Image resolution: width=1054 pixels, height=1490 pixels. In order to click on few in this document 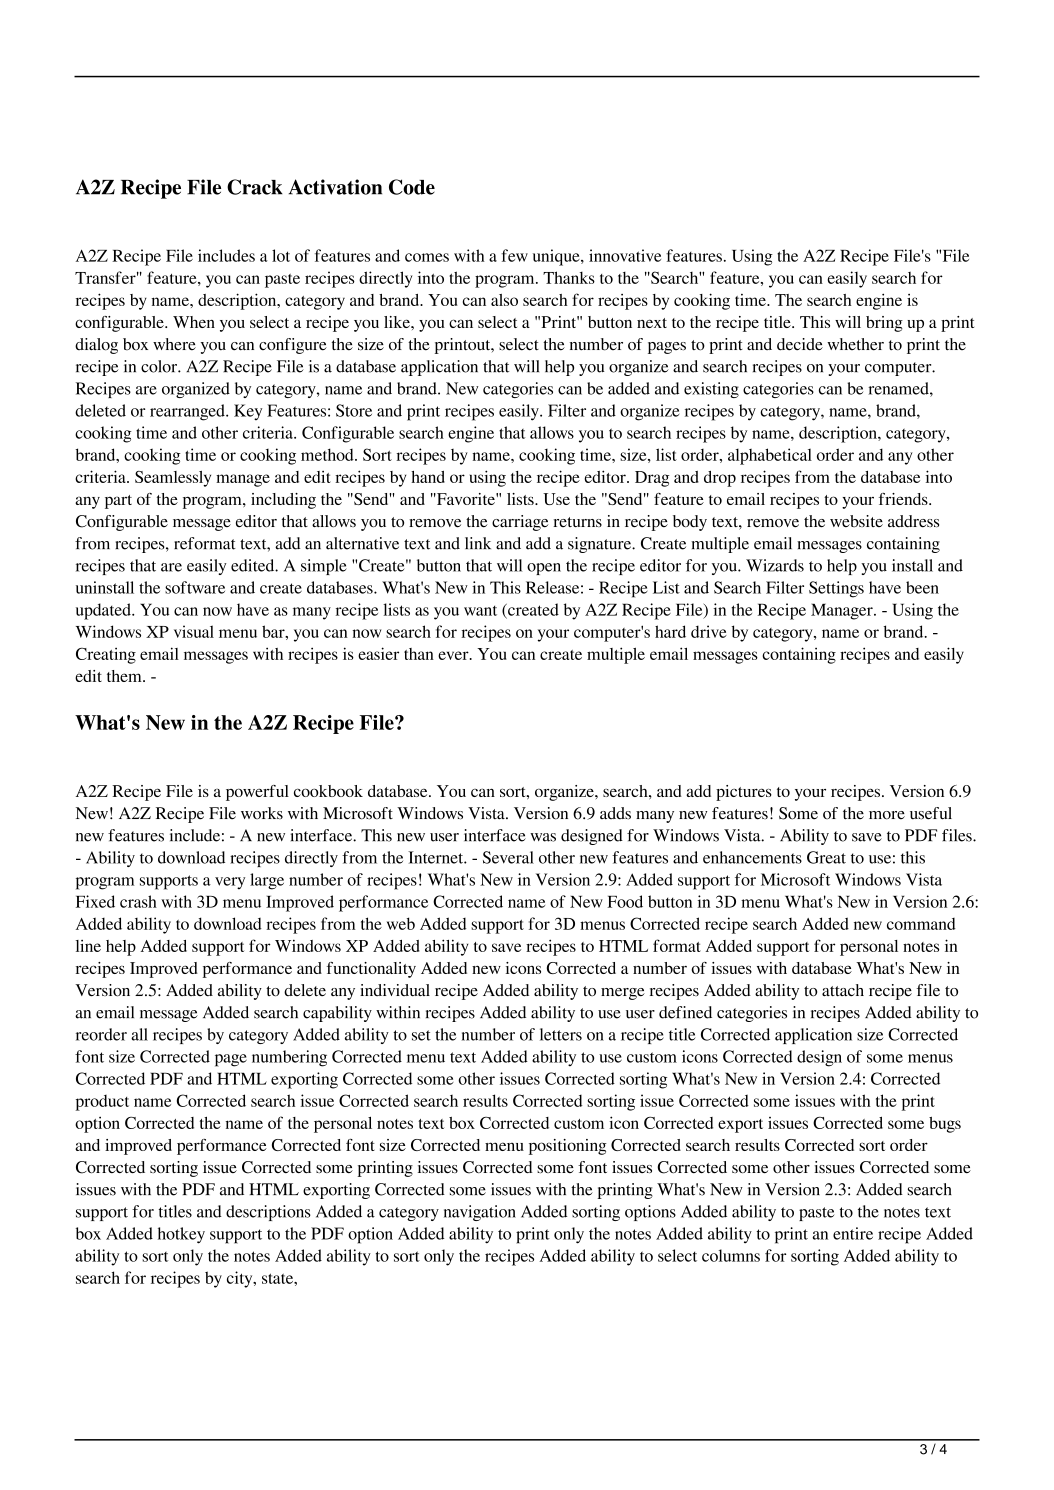, I will do `click(514, 255)`.
